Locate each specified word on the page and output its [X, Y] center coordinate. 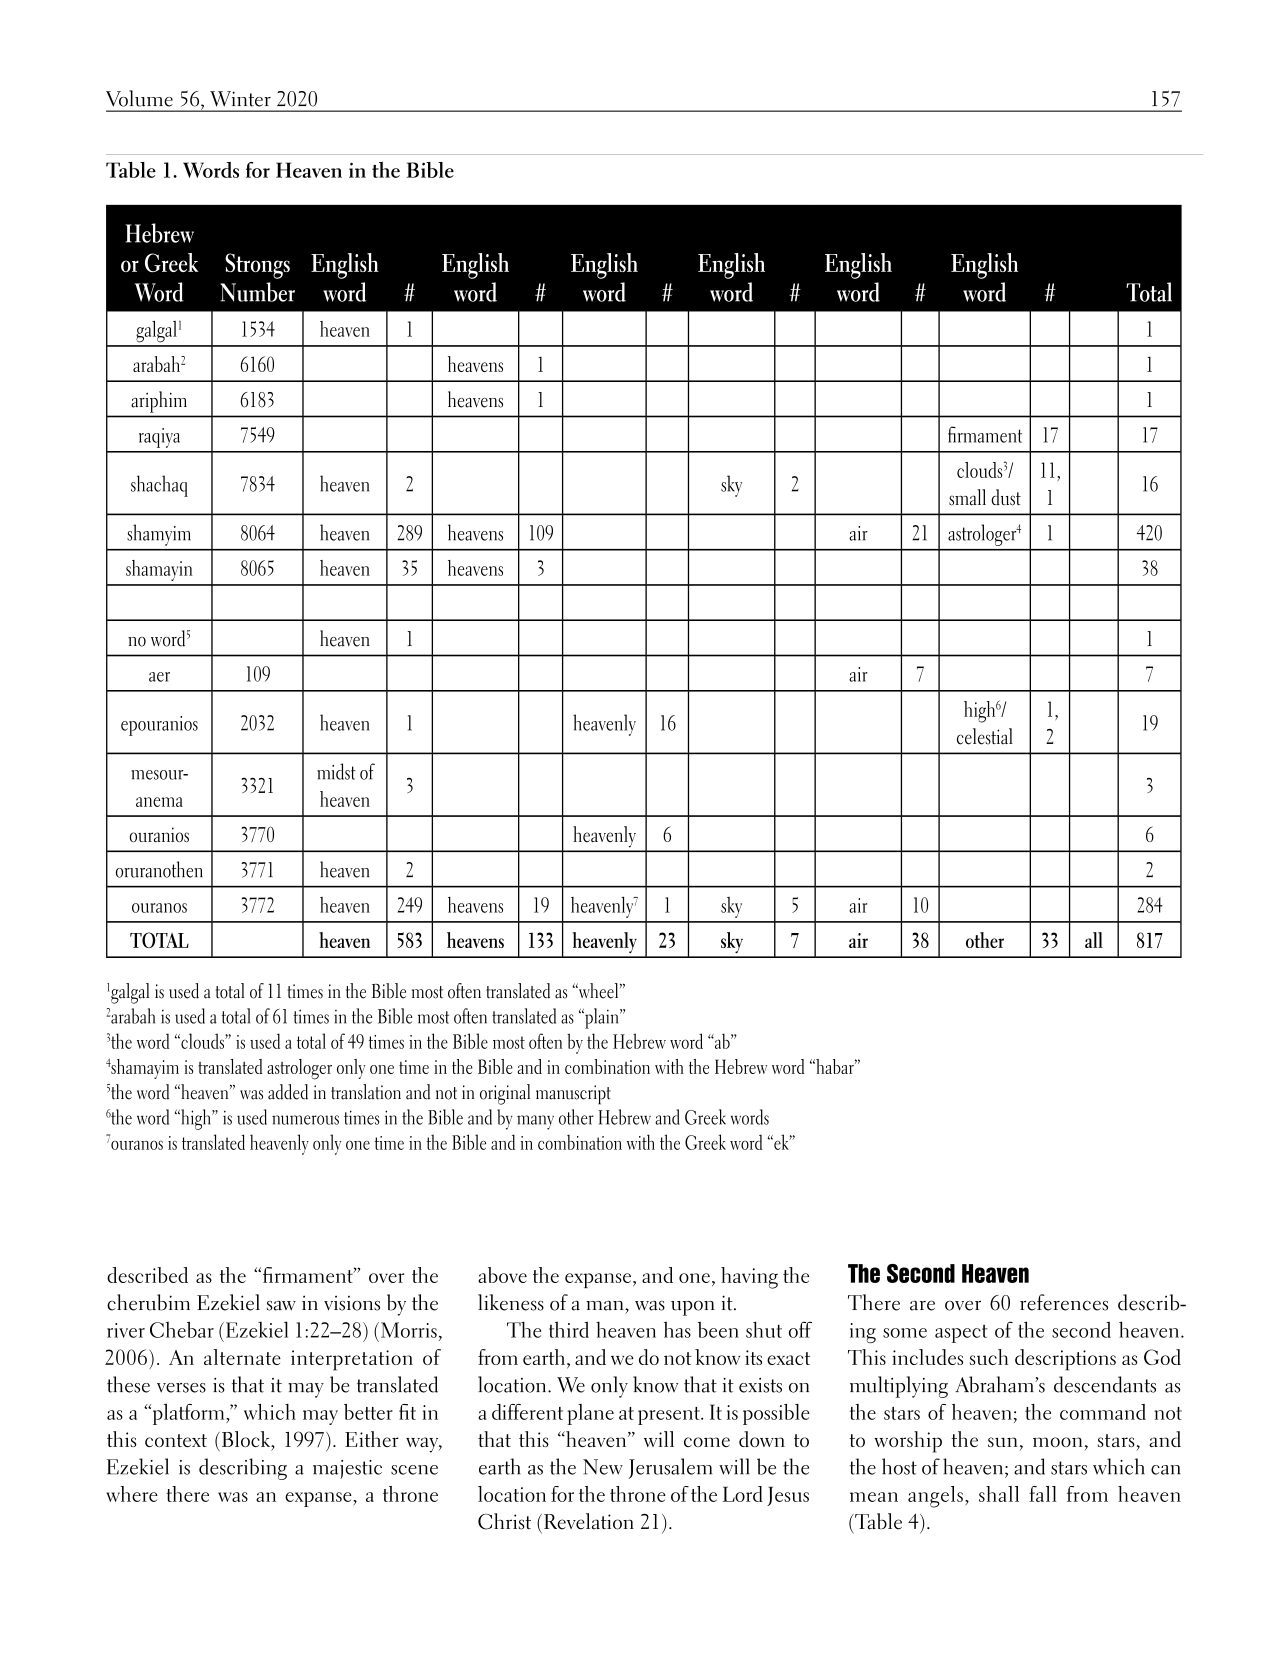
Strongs [257, 266]
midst [336, 771]
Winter [240, 99]
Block [245, 1439]
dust [1006, 497]
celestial [985, 736]
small [967, 497]
